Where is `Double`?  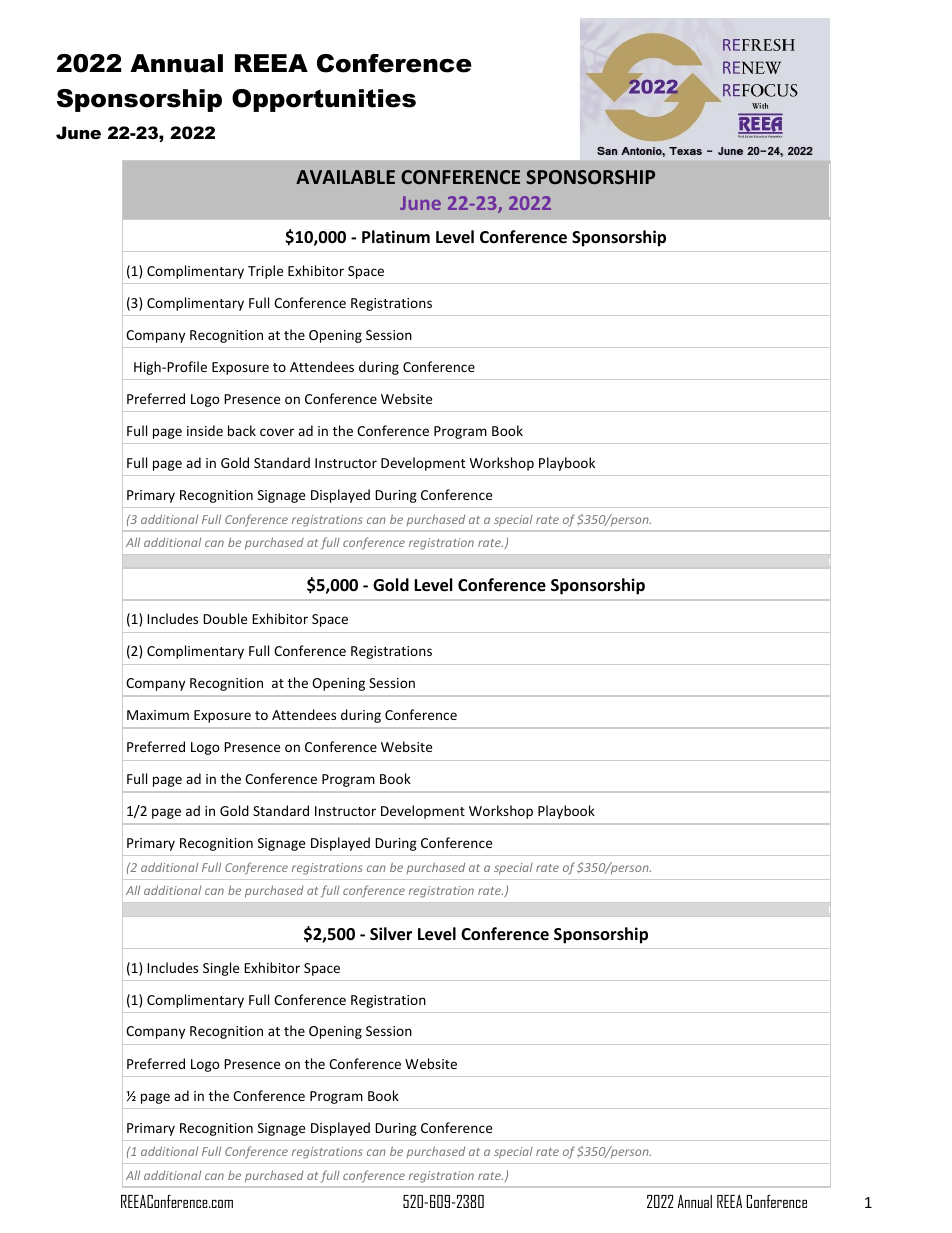 Double is located at coordinates (225, 618).
